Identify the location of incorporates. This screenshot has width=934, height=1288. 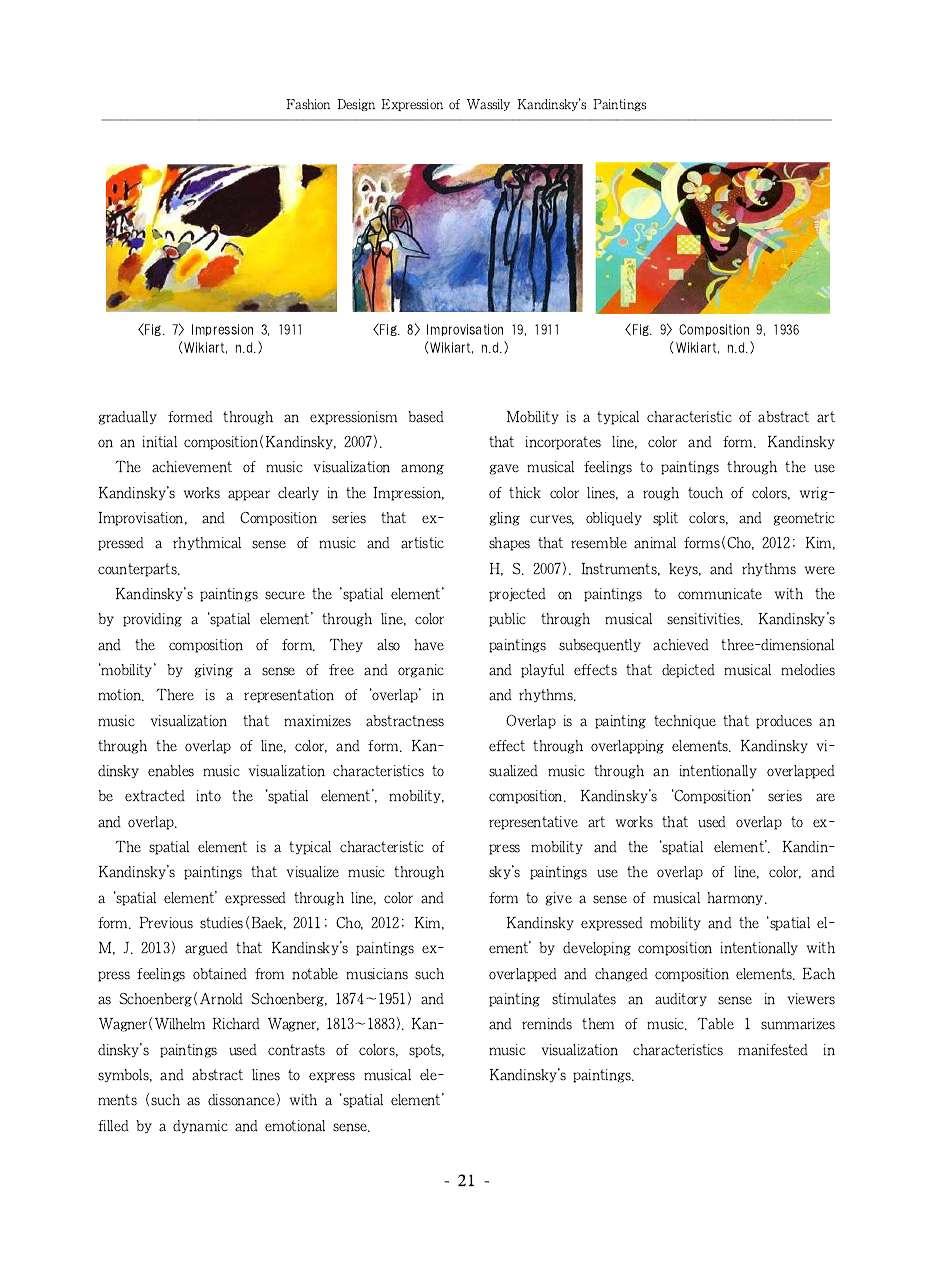
(563, 443).
